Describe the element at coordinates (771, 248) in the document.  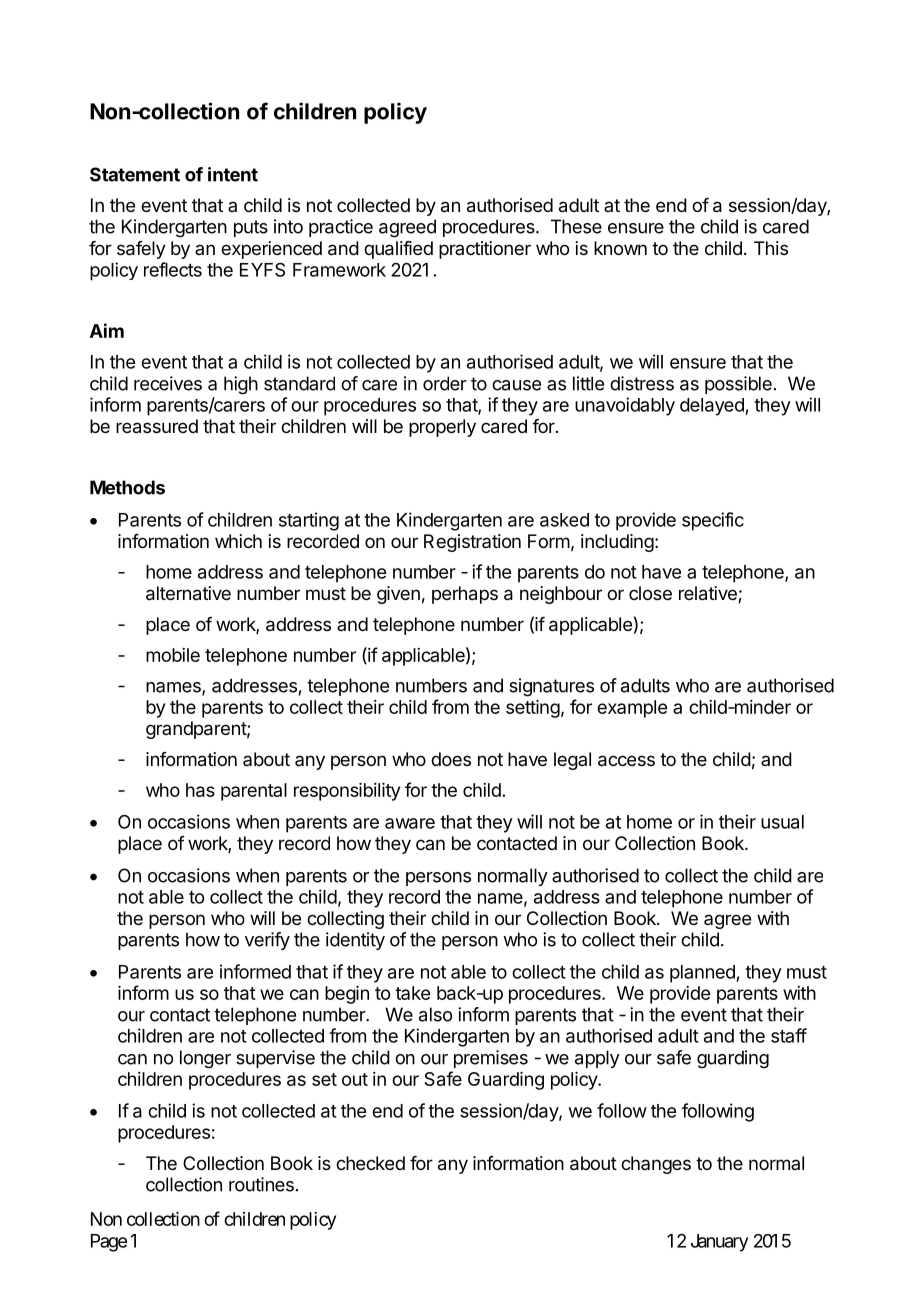
I see `This` at that location.
